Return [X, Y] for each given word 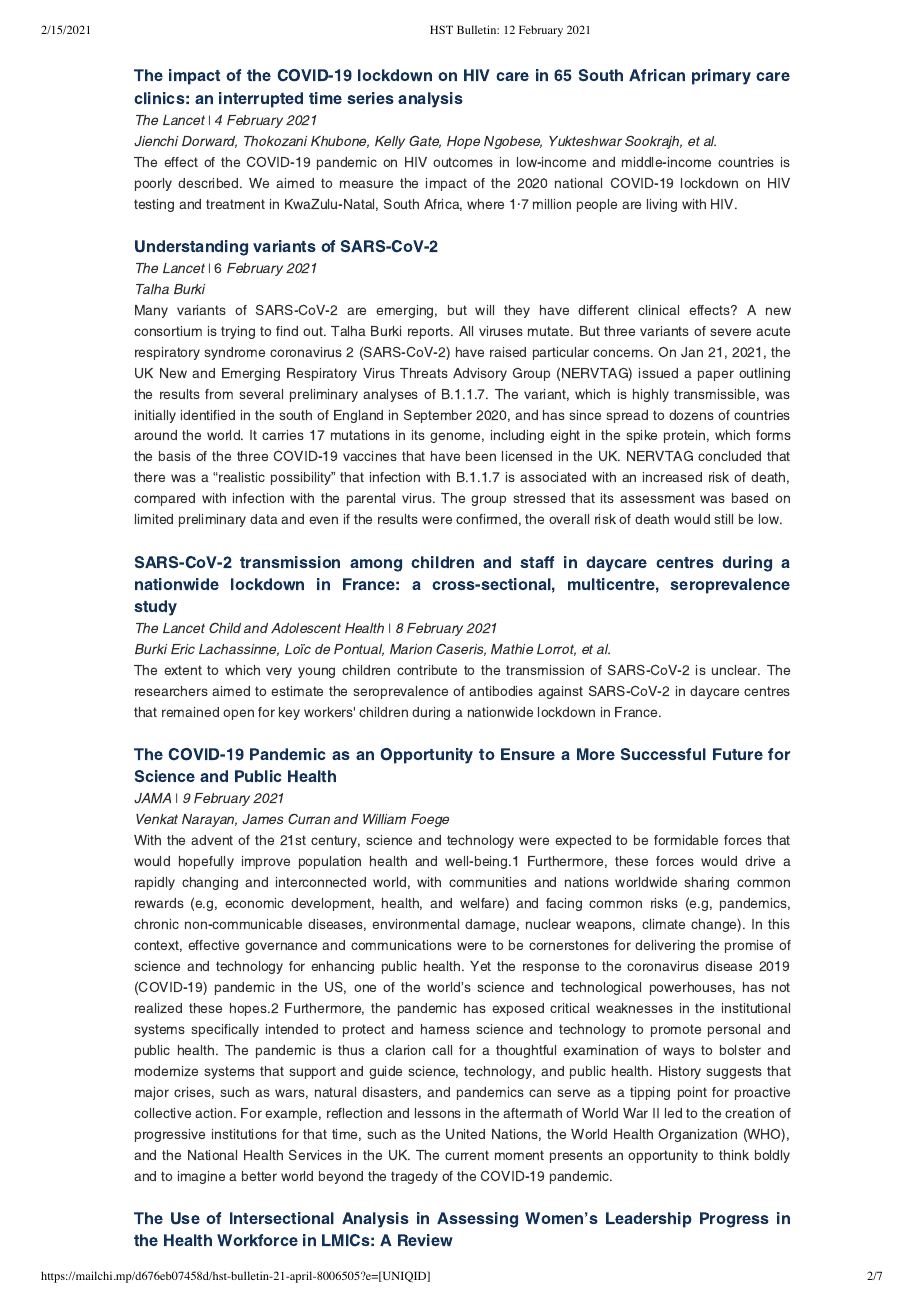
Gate [425, 141]
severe [731, 332]
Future [738, 754]
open [238, 714]
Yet [480, 966]
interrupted [261, 100]
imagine [201, 1177]
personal [734, 1030]
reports [430, 332]
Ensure [528, 754]
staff [537, 562]
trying [238, 332]
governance [281, 947]
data [264, 519]
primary [721, 77]
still [724, 519]
